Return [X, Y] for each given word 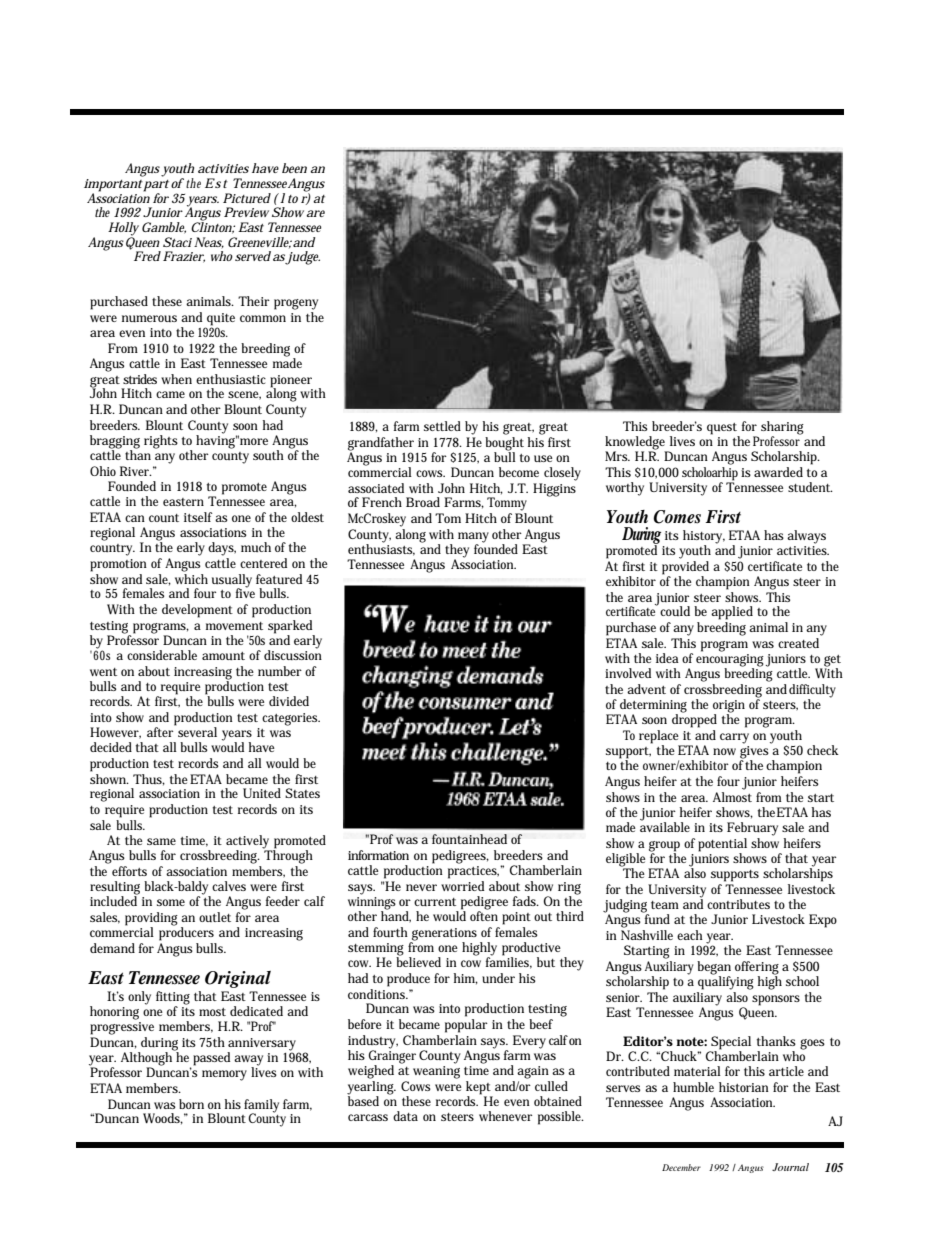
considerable [162, 655]
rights [161, 442]
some [171, 902]
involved [628, 673]
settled [442, 426]
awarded [778, 472]
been [294, 168]
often [484, 915]
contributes [738, 904]
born [191, 1104]
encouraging [730, 660]
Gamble [164, 228]
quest [722, 429]
